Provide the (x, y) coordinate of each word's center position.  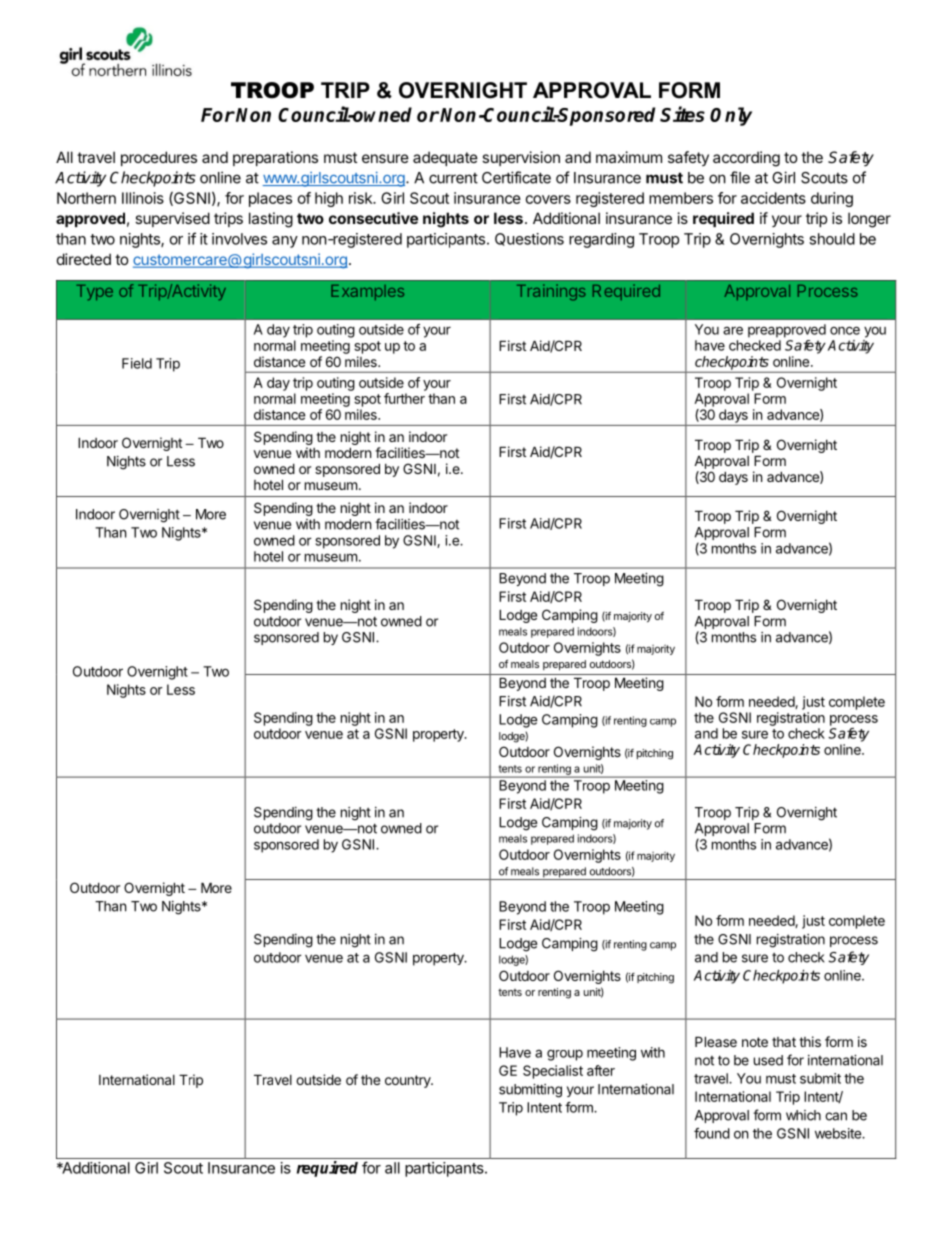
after (601, 1070)
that (784, 1042)
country (408, 1081)
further (404, 398)
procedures (159, 158)
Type (94, 292)
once (845, 330)
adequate (445, 158)
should (832, 239)
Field (137, 363)
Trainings (551, 292)
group (565, 1055)
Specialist (553, 1072)
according (746, 159)
